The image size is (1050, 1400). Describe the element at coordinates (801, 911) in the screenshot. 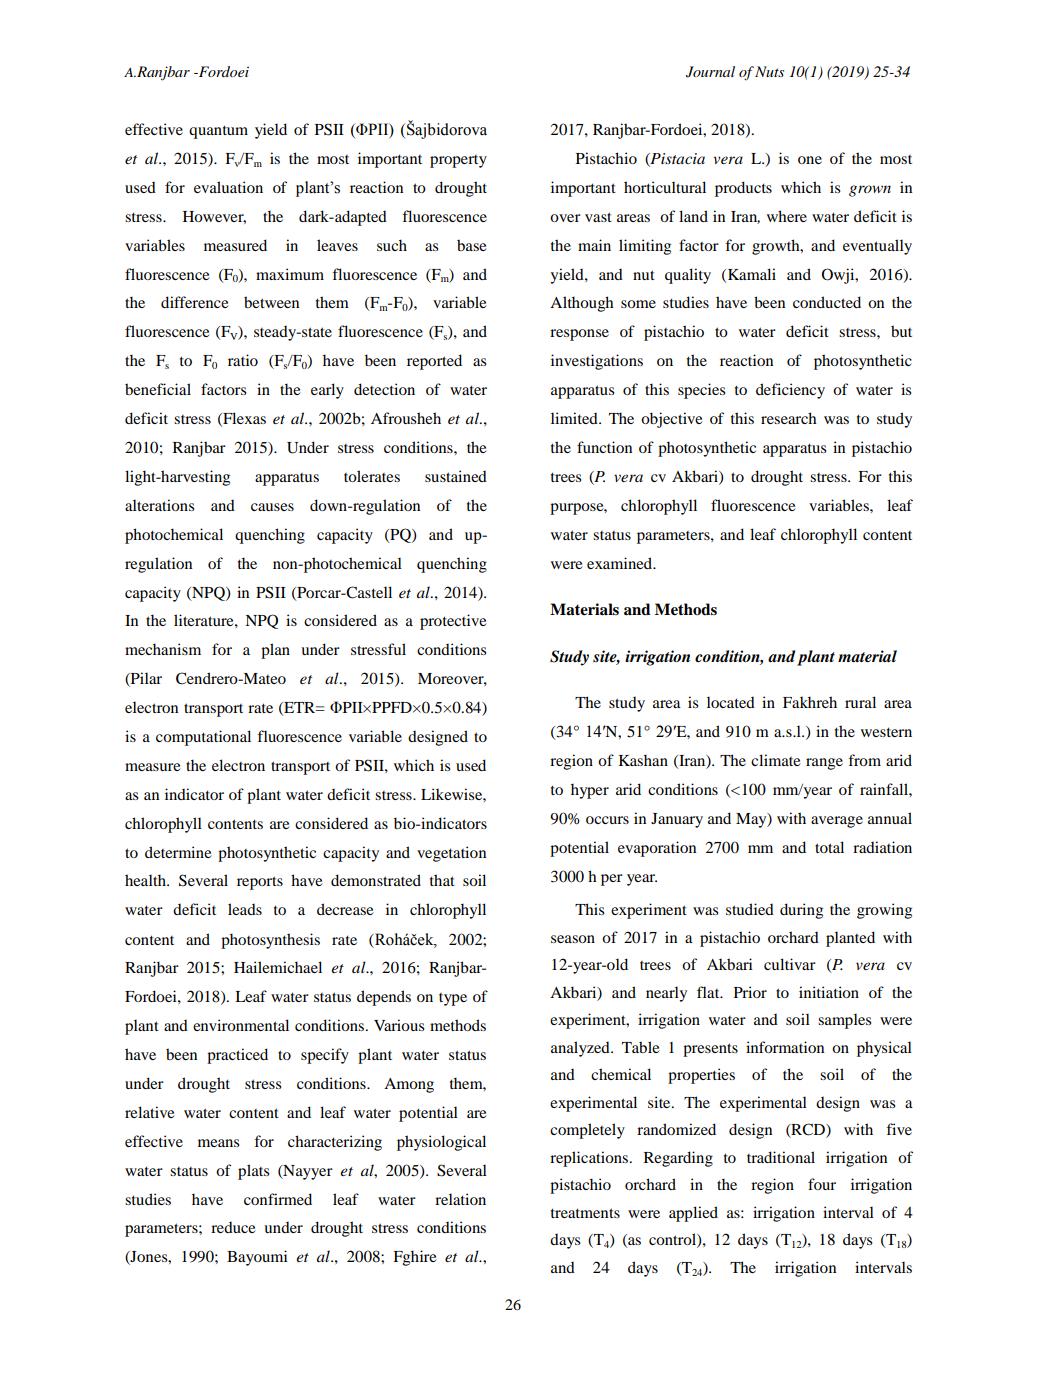

I see `during` at that location.
